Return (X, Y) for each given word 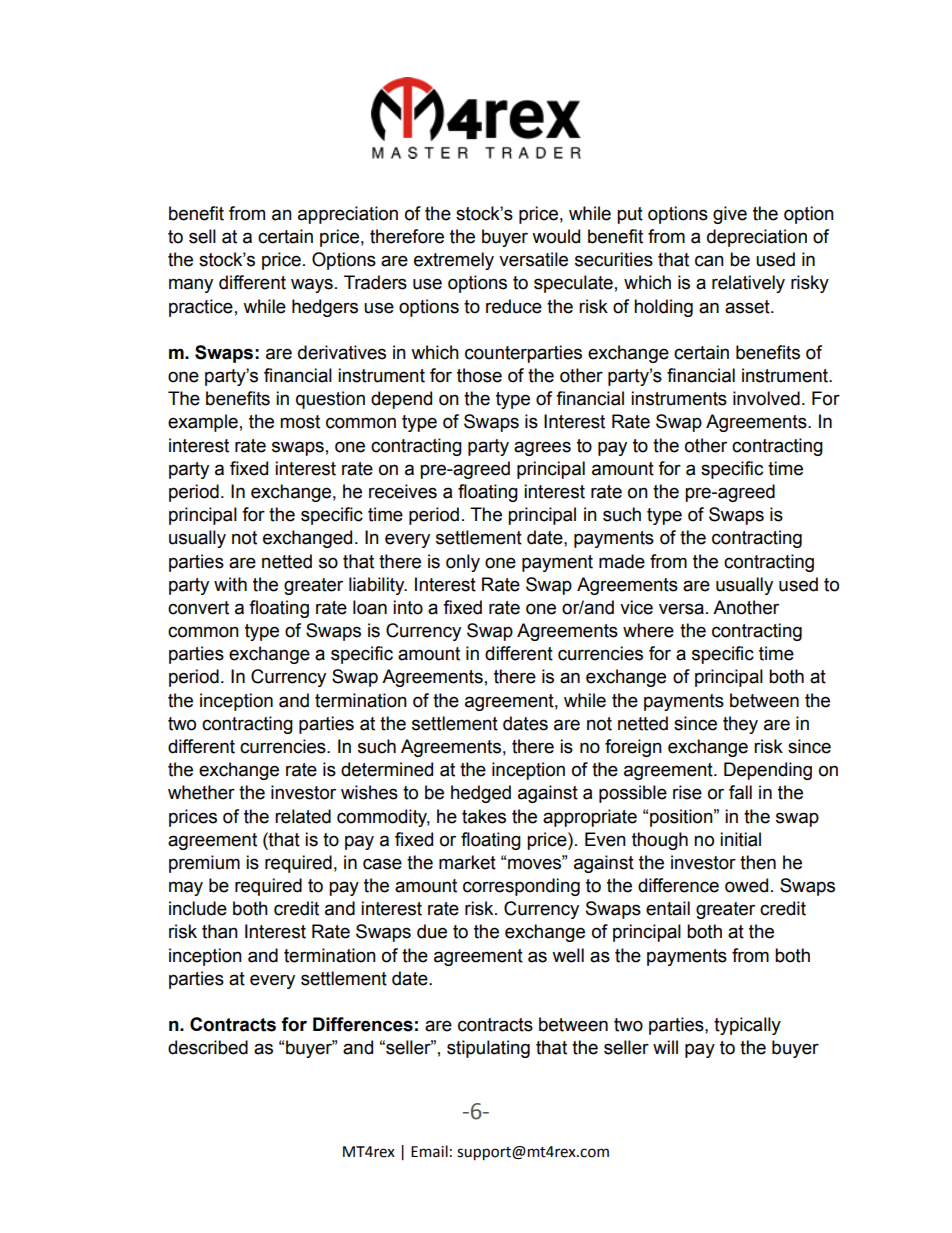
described (208, 1047)
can (709, 261)
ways (312, 285)
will (665, 1047)
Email (429, 1151)
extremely (454, 261)
